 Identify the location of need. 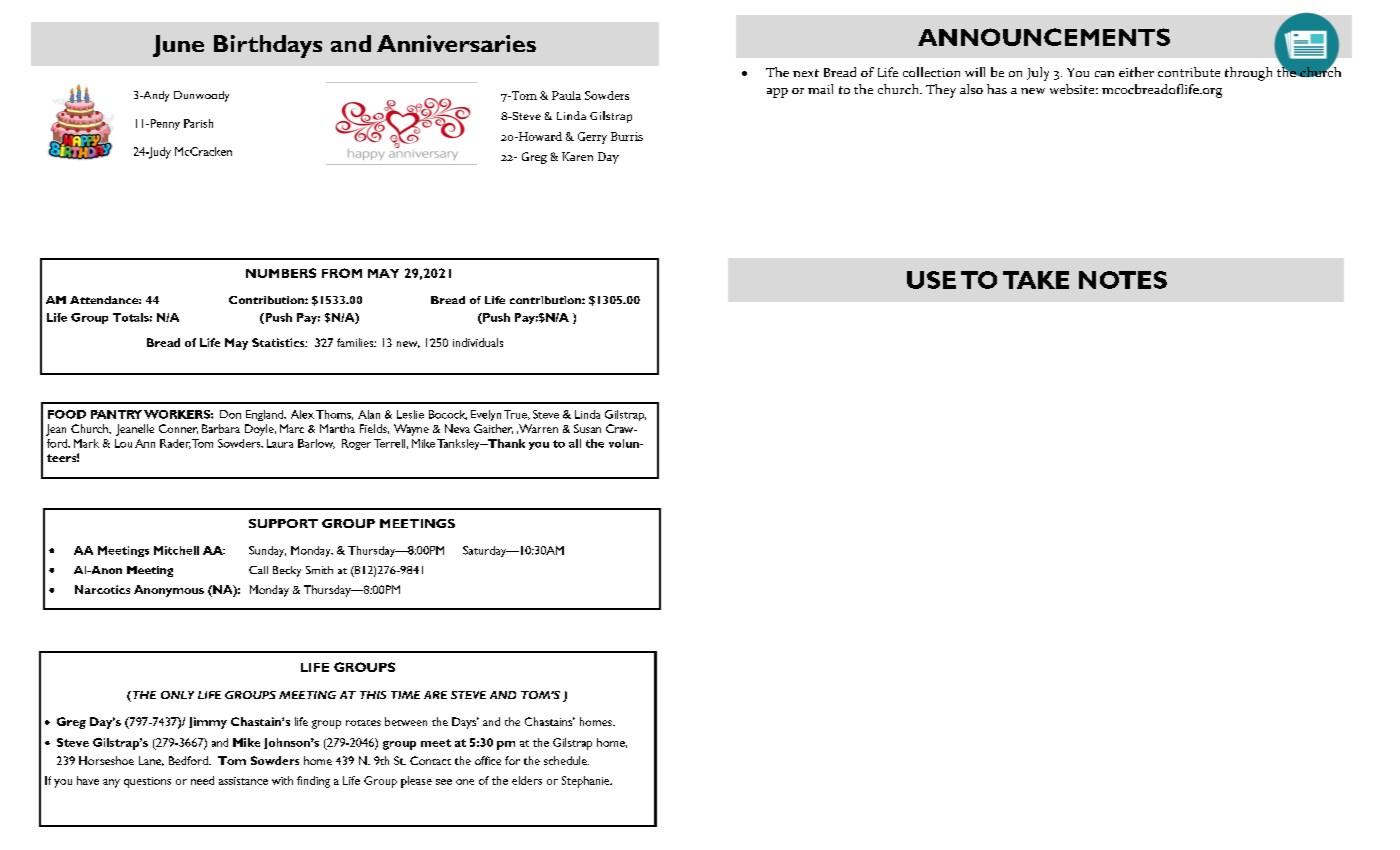
(202, 780).
